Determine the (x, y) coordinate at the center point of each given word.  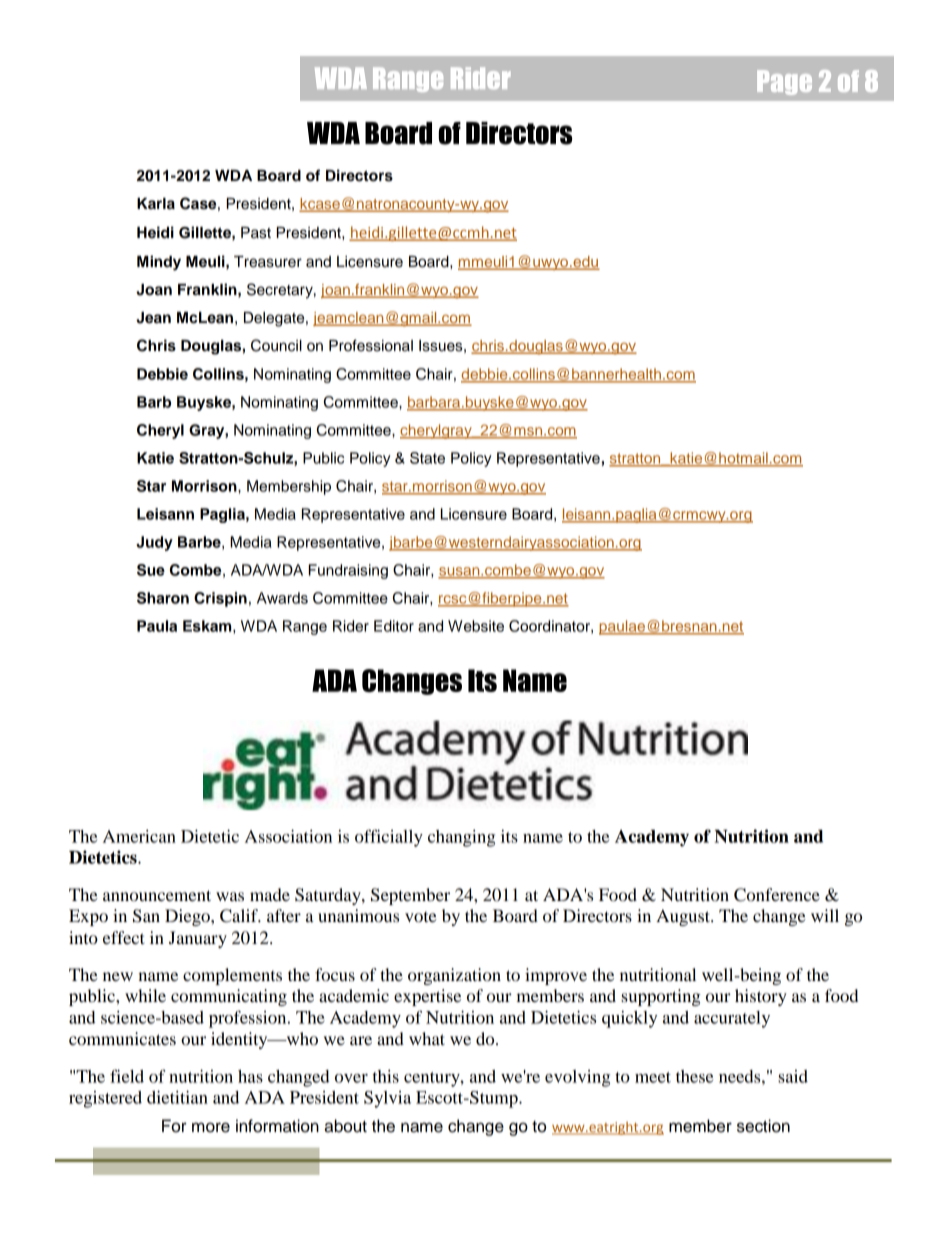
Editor (394, 626)
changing (461, 838)
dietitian (177, 1097)
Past (256, 233)
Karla (156, 204)
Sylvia (387, 1099)
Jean (153, 318)
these (694, 1076)
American (139, 836)
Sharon (163, 598)
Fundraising (348, 571)
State (427, 458)
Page (784, 82)
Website (476, 626)
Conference (777, 895)
